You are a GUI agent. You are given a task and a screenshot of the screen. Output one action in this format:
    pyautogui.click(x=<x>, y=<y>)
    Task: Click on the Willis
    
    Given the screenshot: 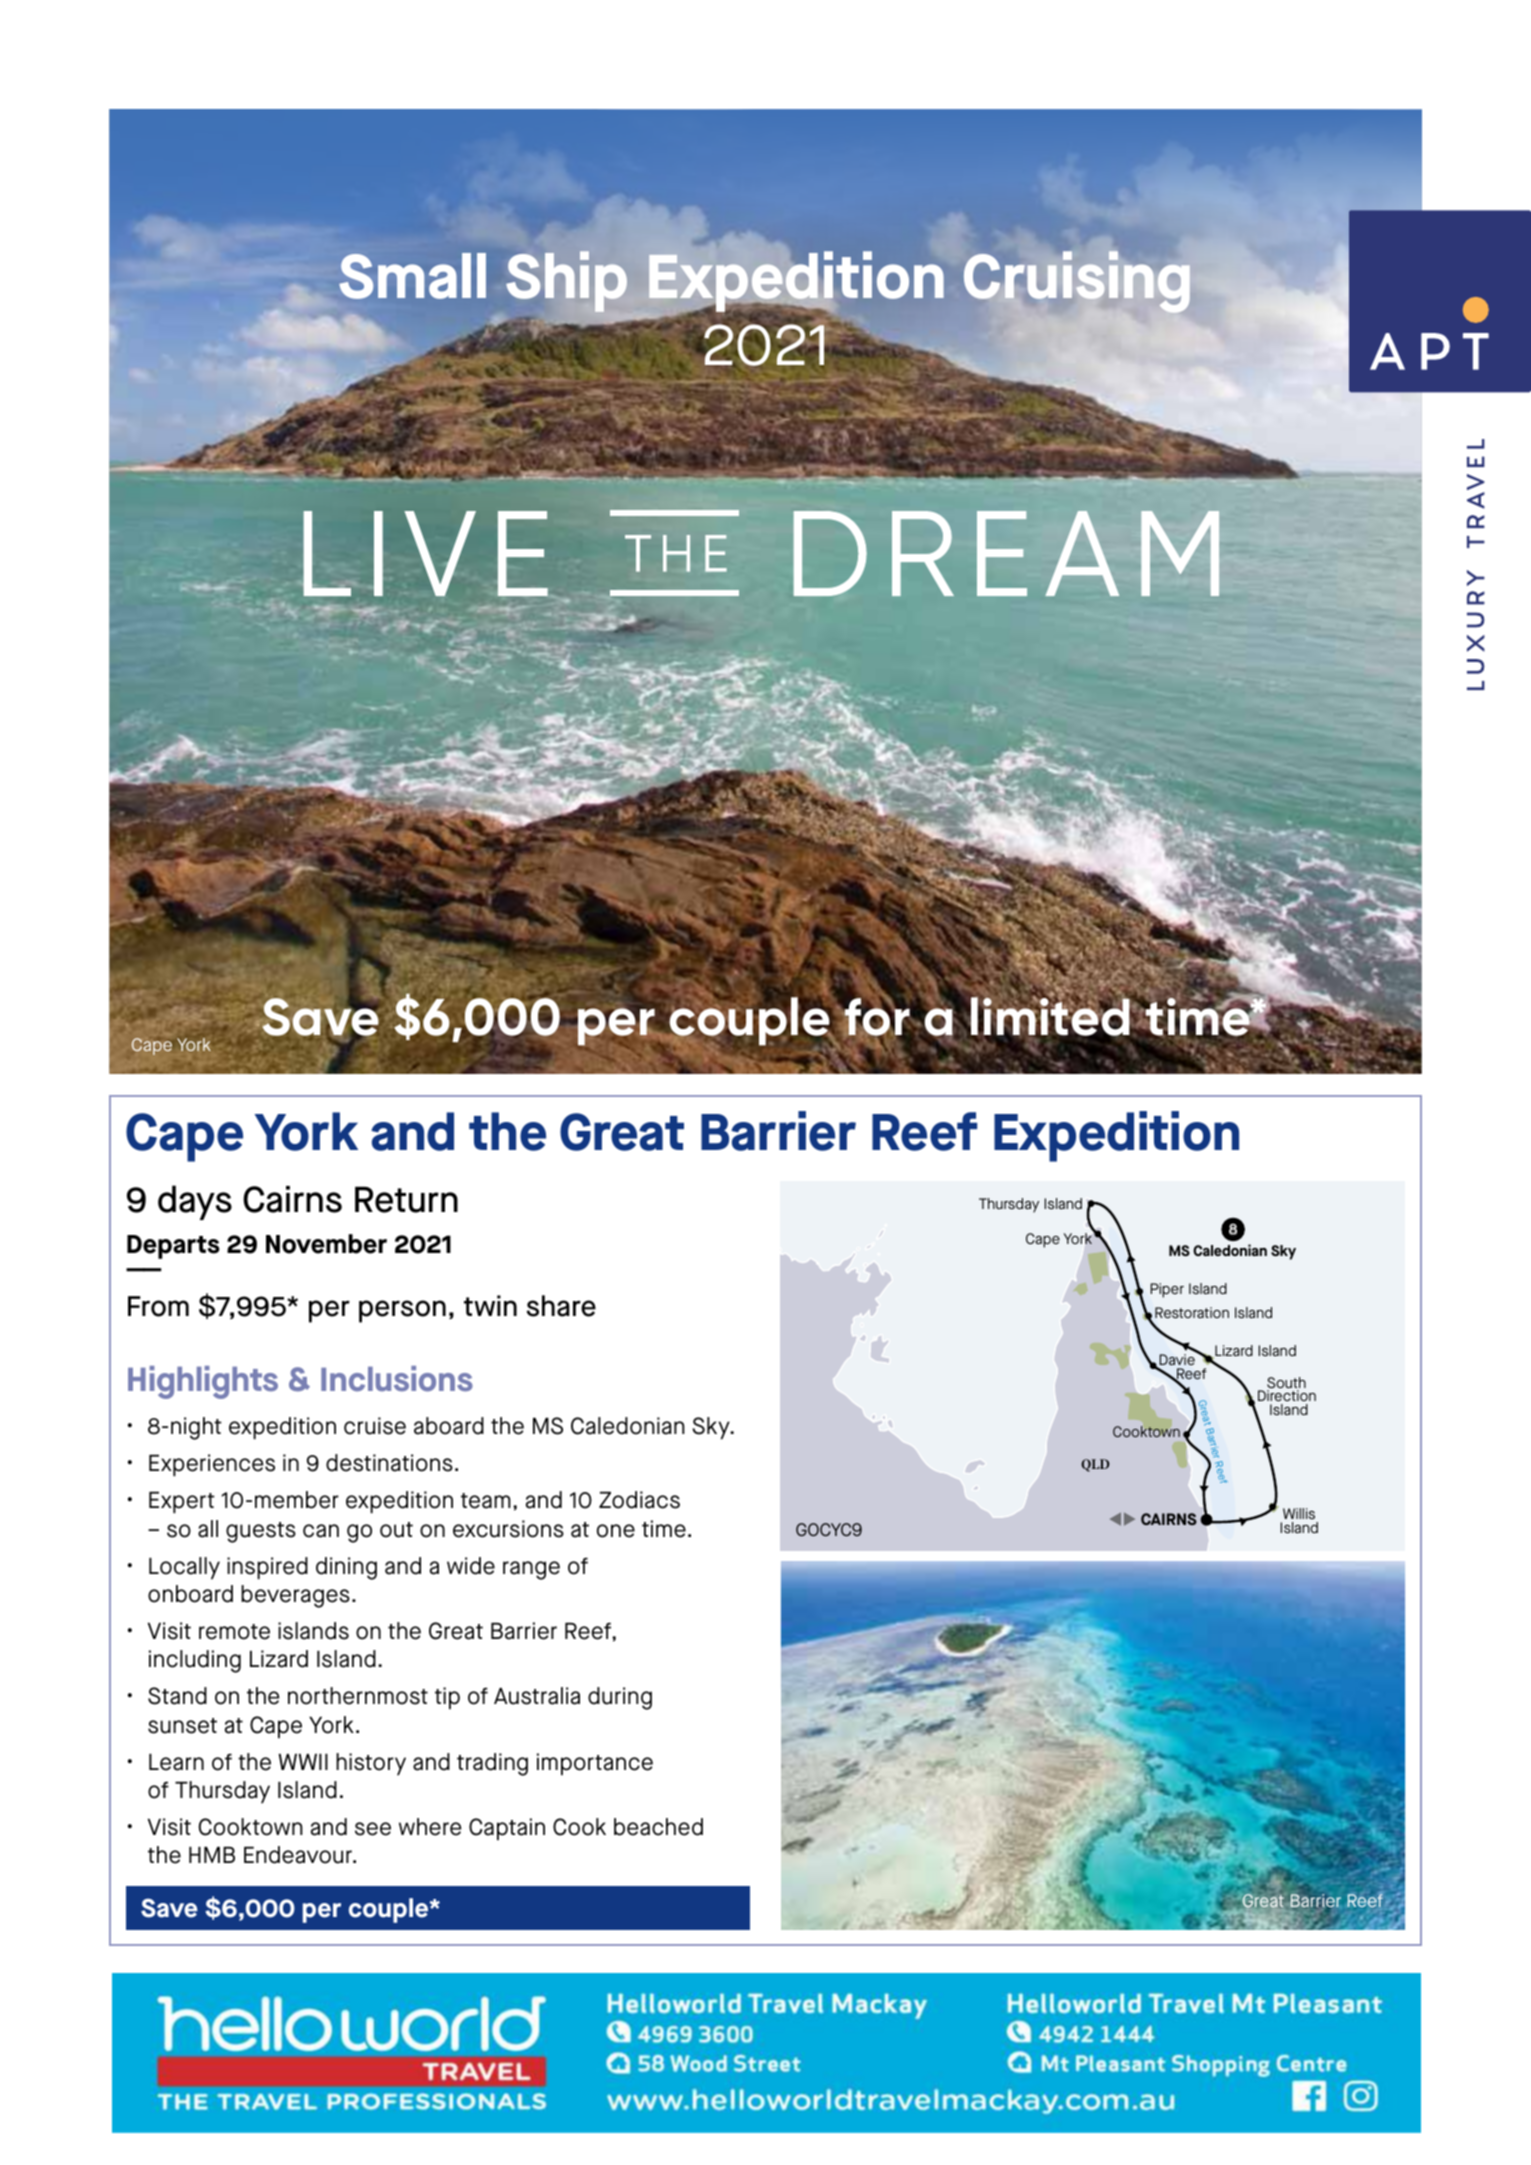 What is the action you would take?
    pyautogui.click(x=1299, y=1513)
